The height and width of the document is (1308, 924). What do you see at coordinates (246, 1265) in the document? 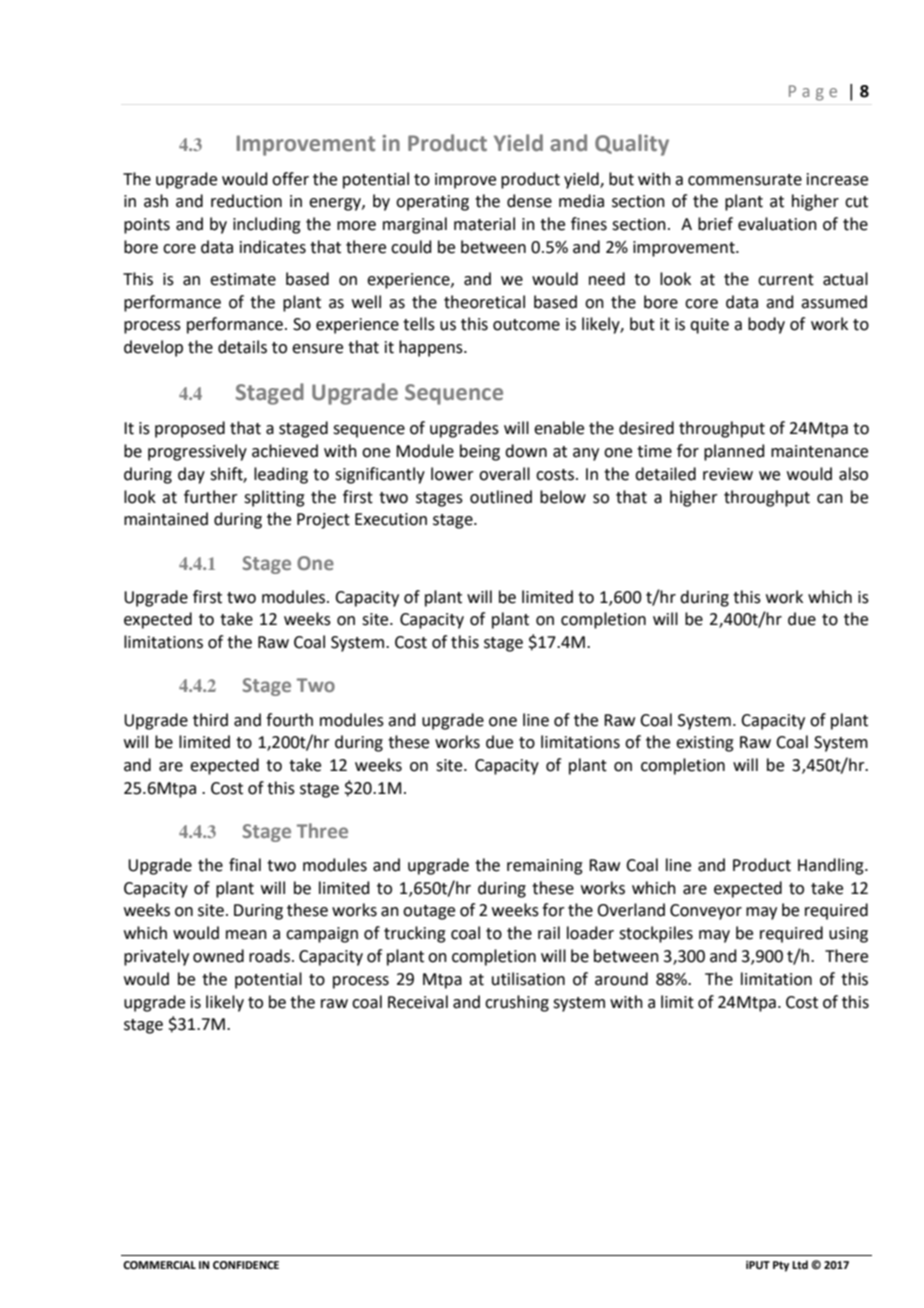
I see `CONFIDENCE` at bounding box center [246, 1265].
